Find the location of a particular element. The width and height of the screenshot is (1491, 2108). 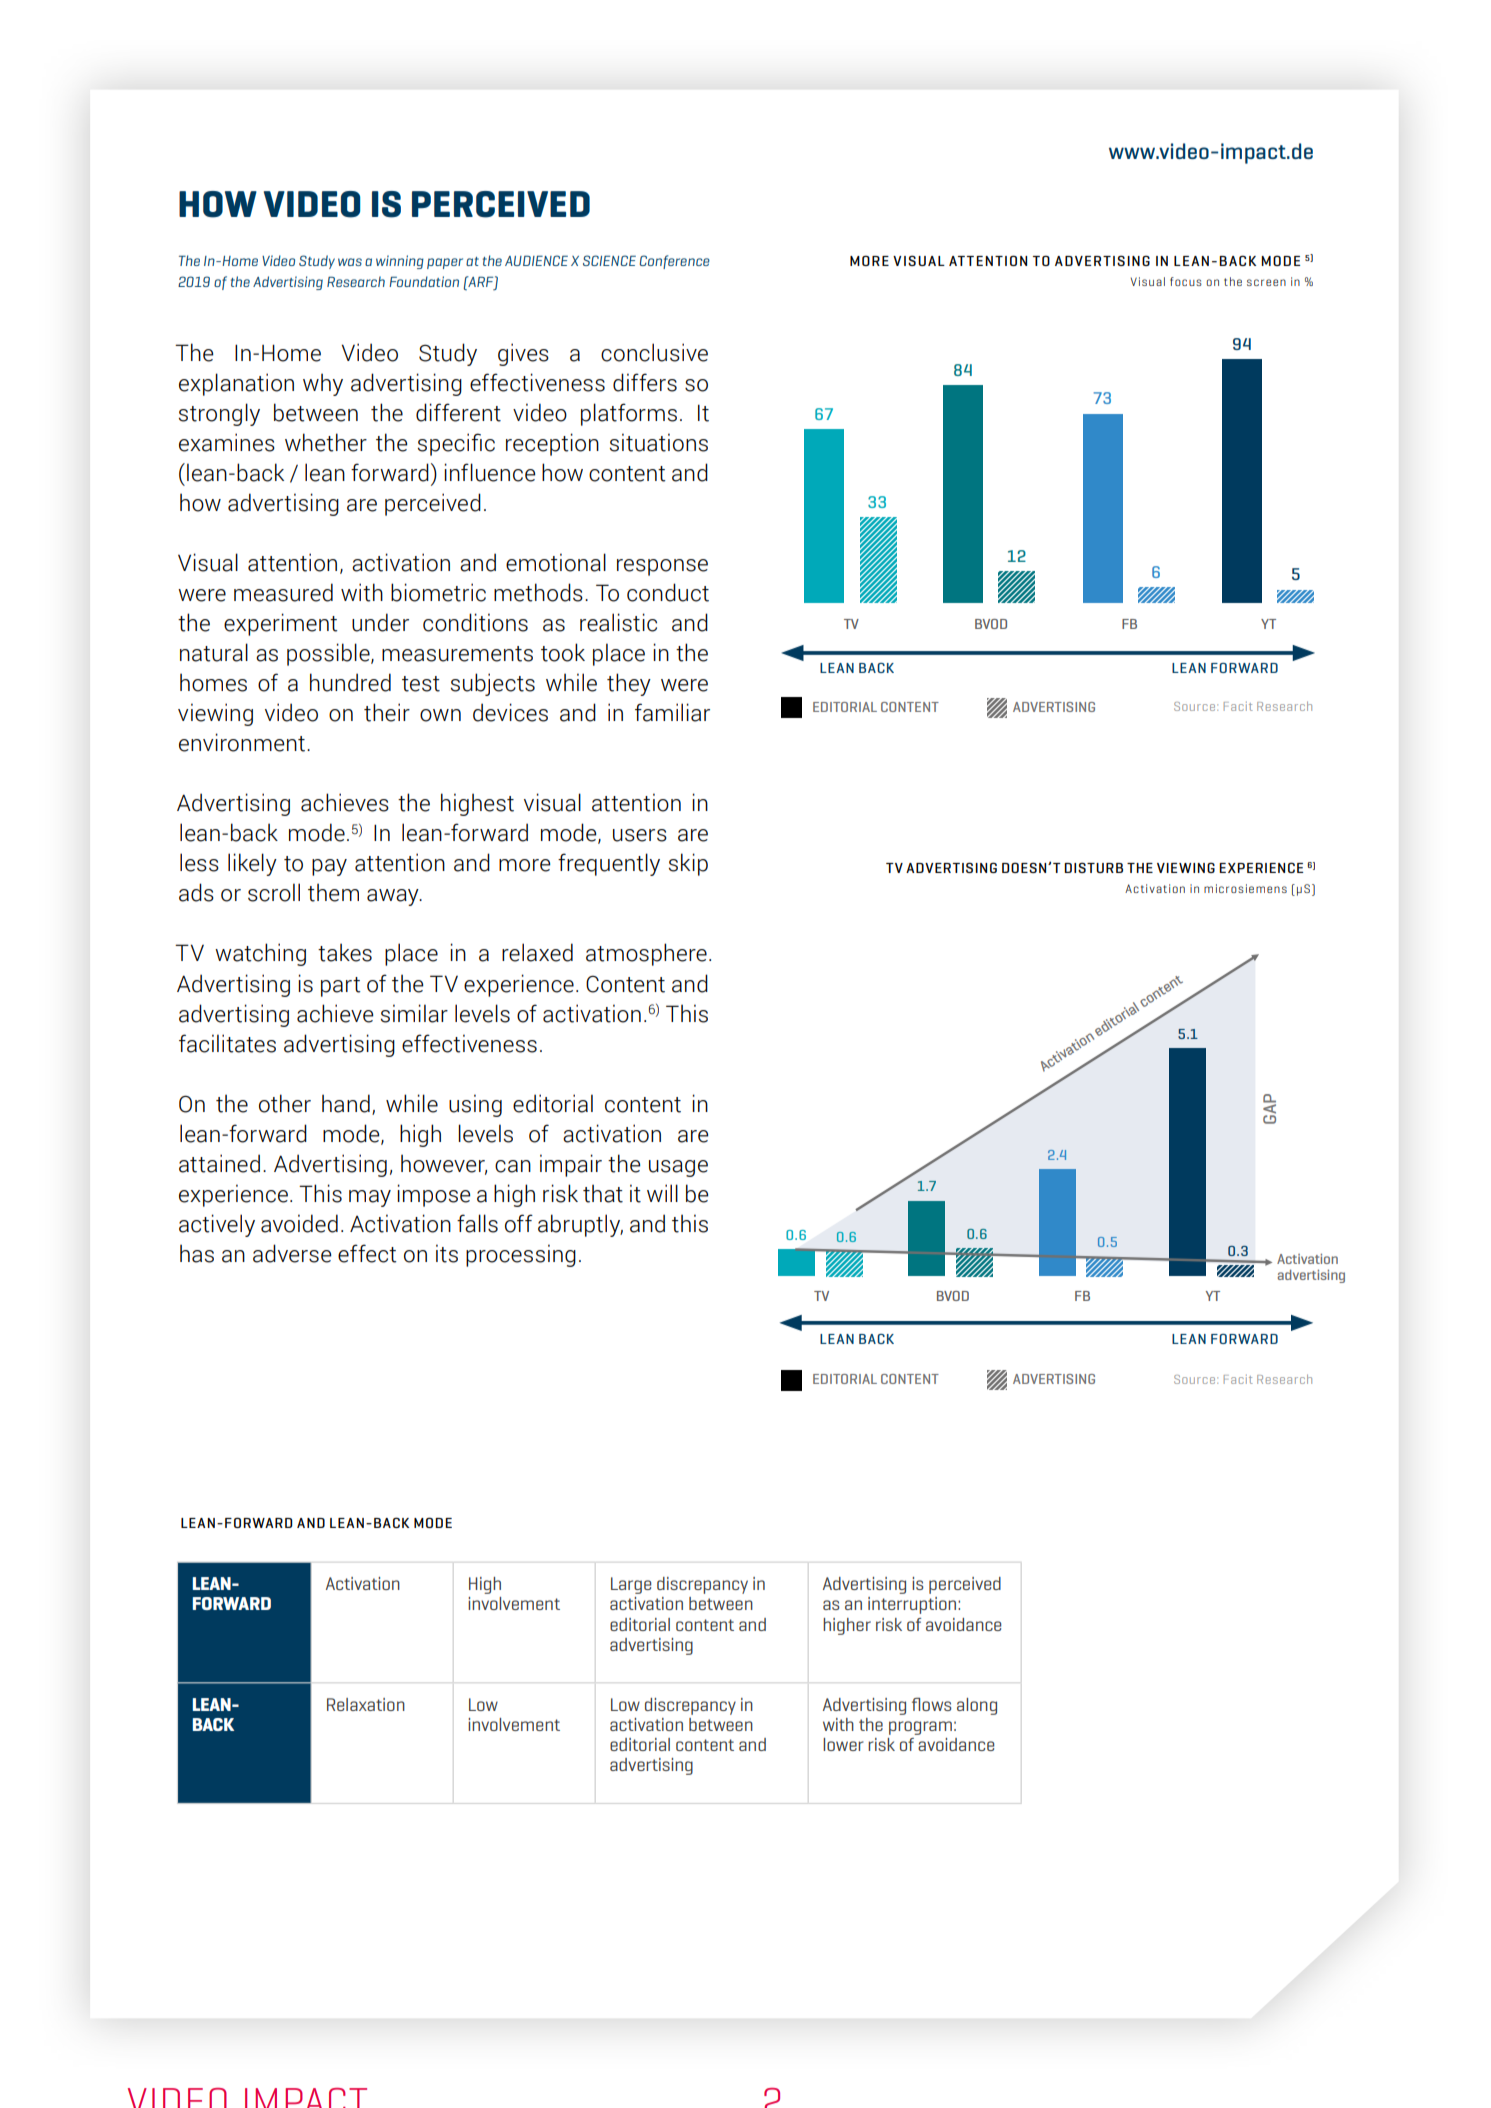

focus is located at coordinates (1186, 281).
